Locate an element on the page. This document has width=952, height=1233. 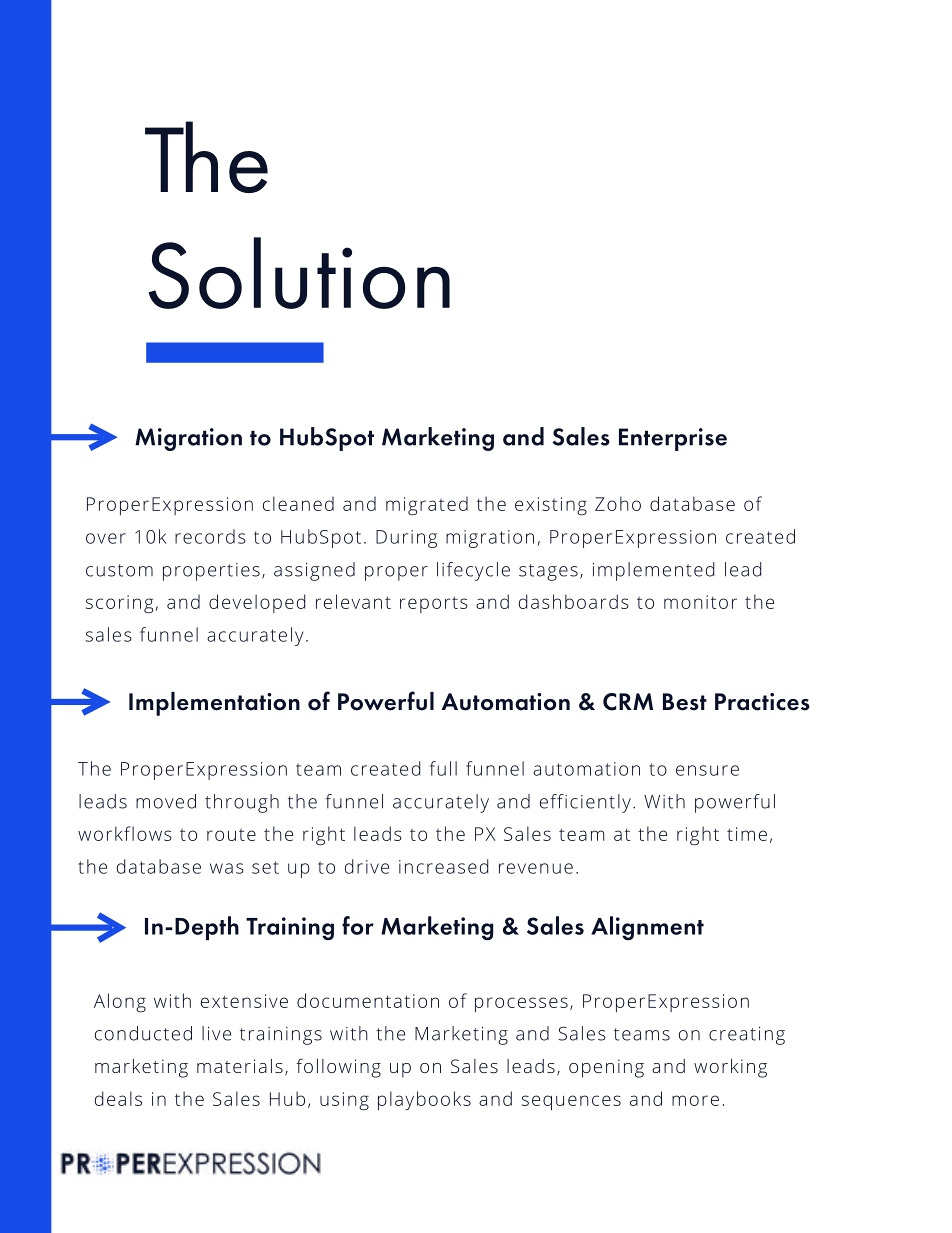
full is located at coordinates (443, 768).
